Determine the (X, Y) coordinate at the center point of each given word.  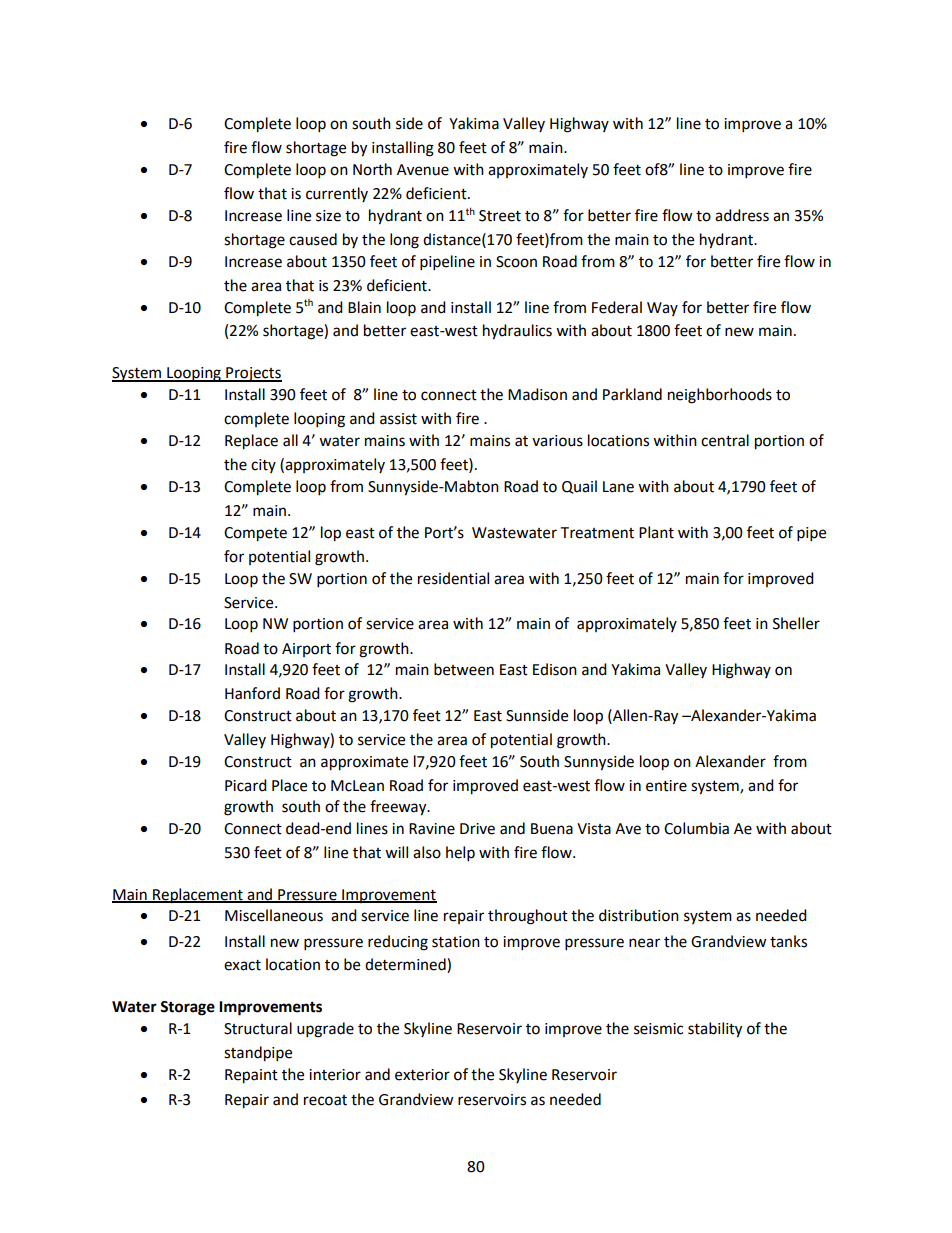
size (328, 216)
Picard (246, 785)
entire (666, 786)
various (557, 441)
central (725, 440)
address (742, 215)
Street (500, 216)
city (263, 466)
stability (715, 1030)
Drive (477, 829)
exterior (422, 1075)
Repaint (251, 1076)
